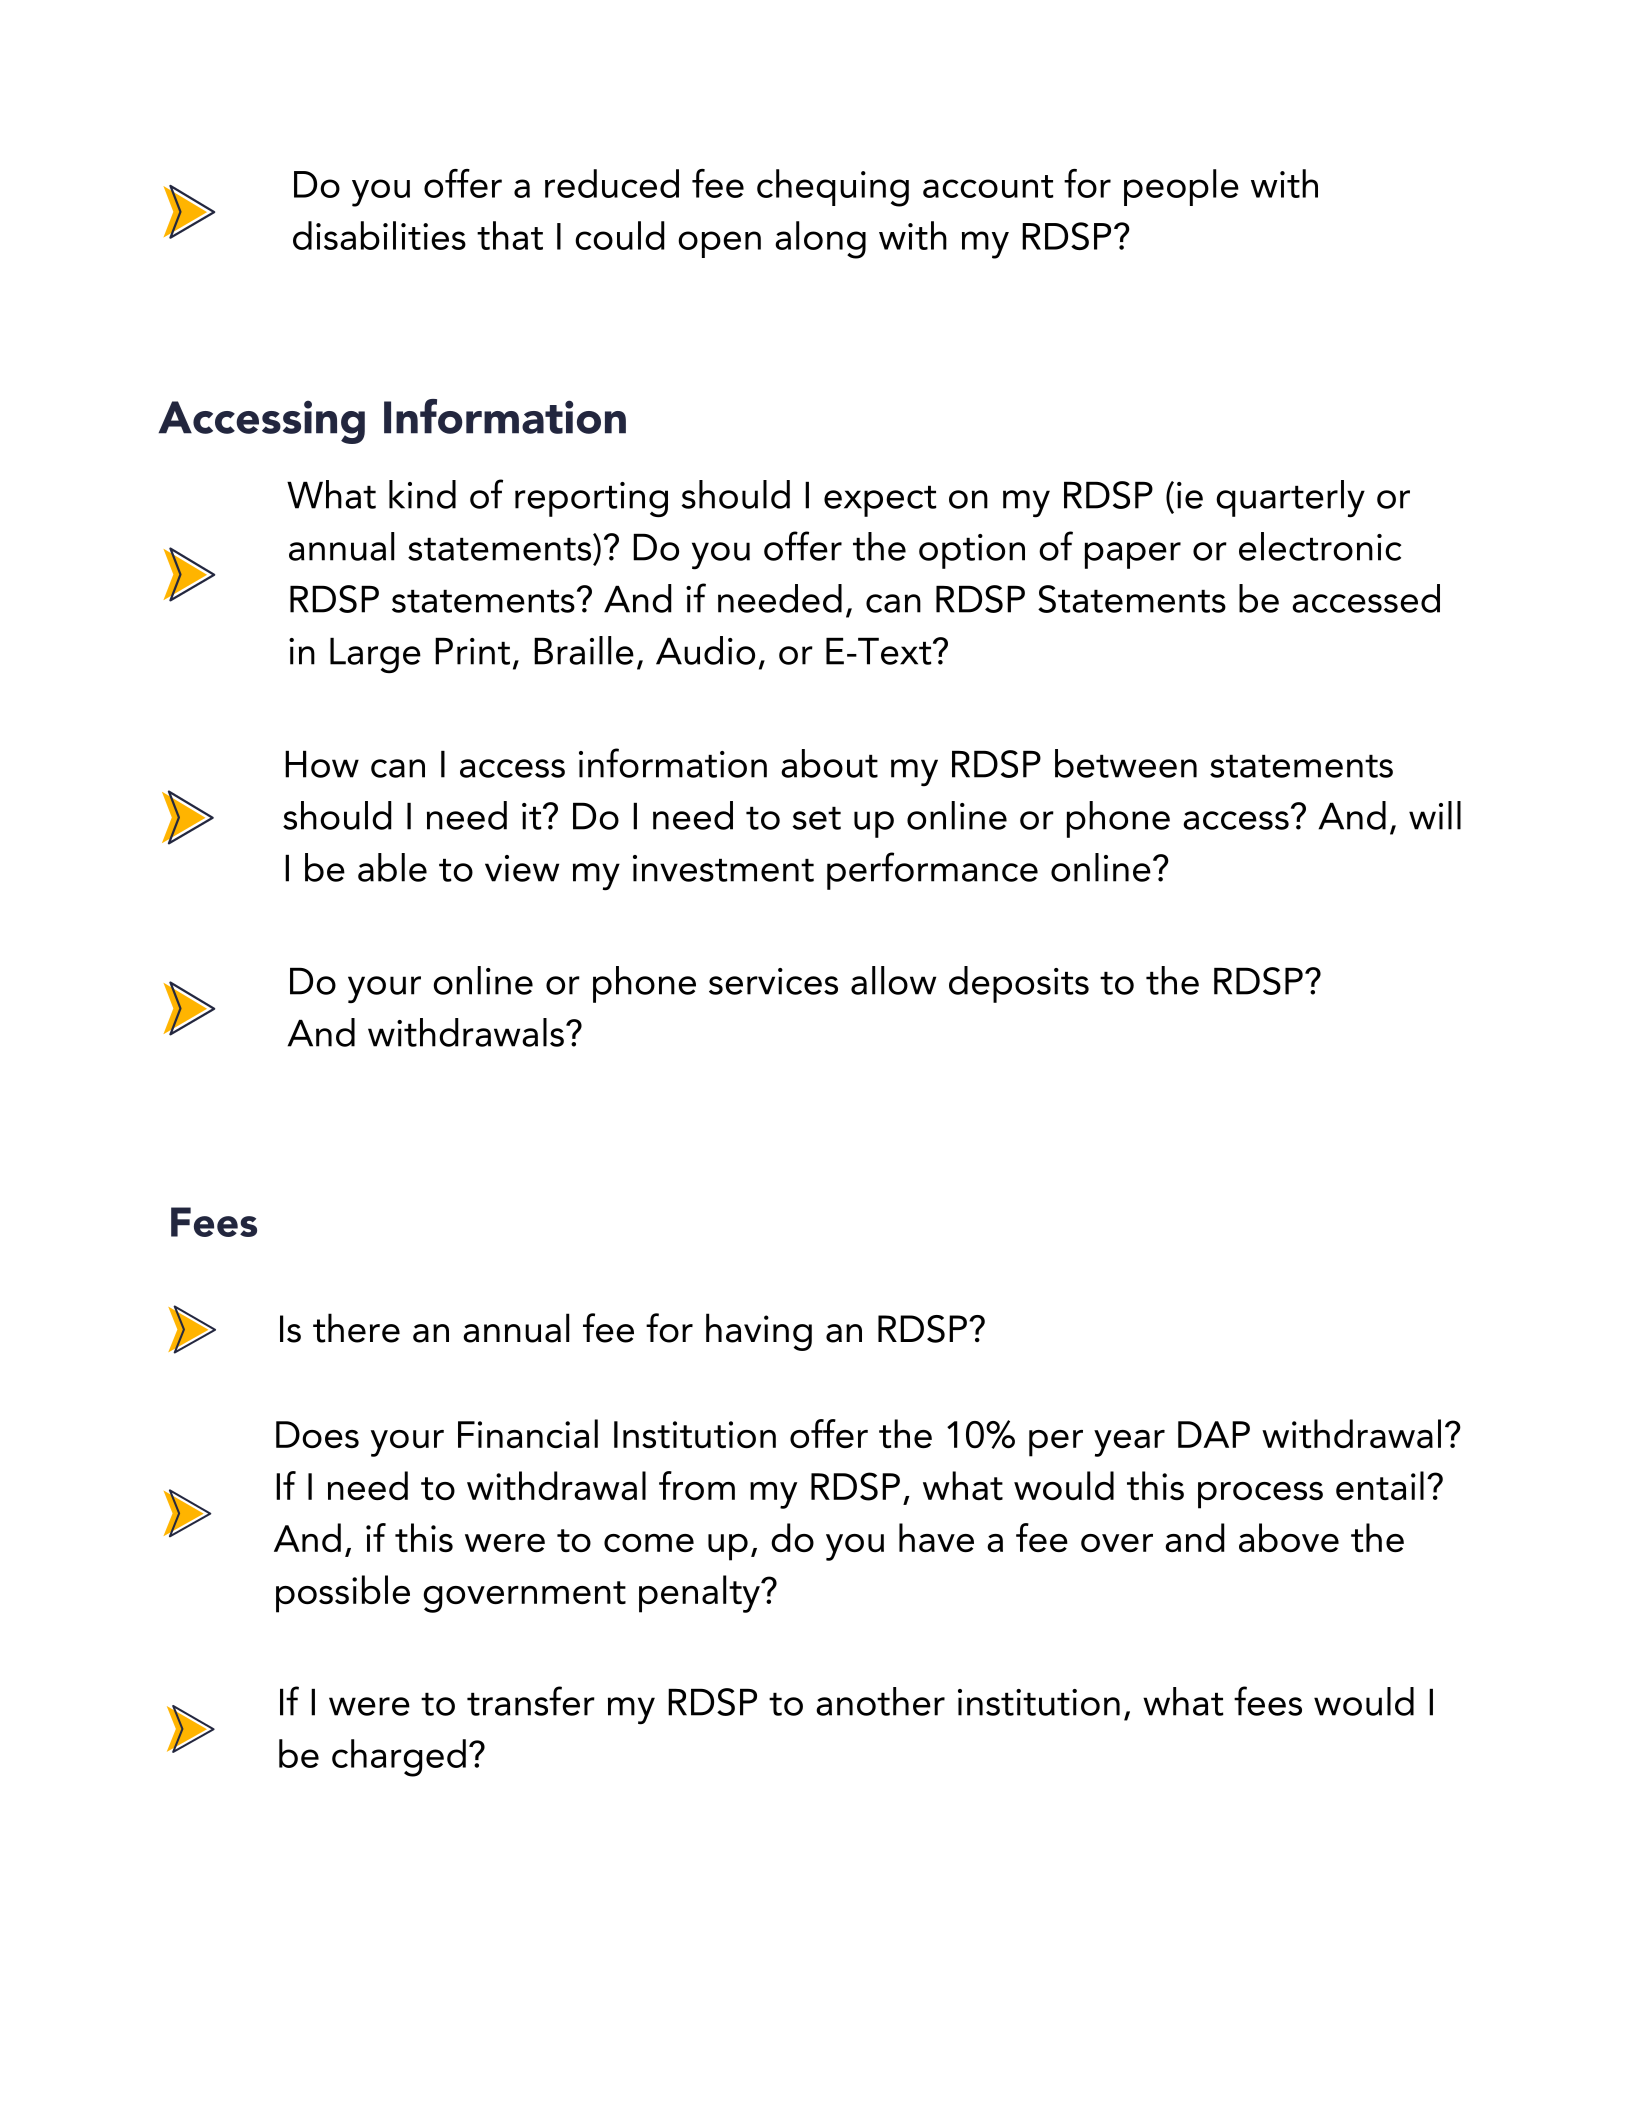 This page has width=1633, height=2113. What do you see at coordinates (472, 651) in the page?
I see `Print` at bounding box center [472, 651].
